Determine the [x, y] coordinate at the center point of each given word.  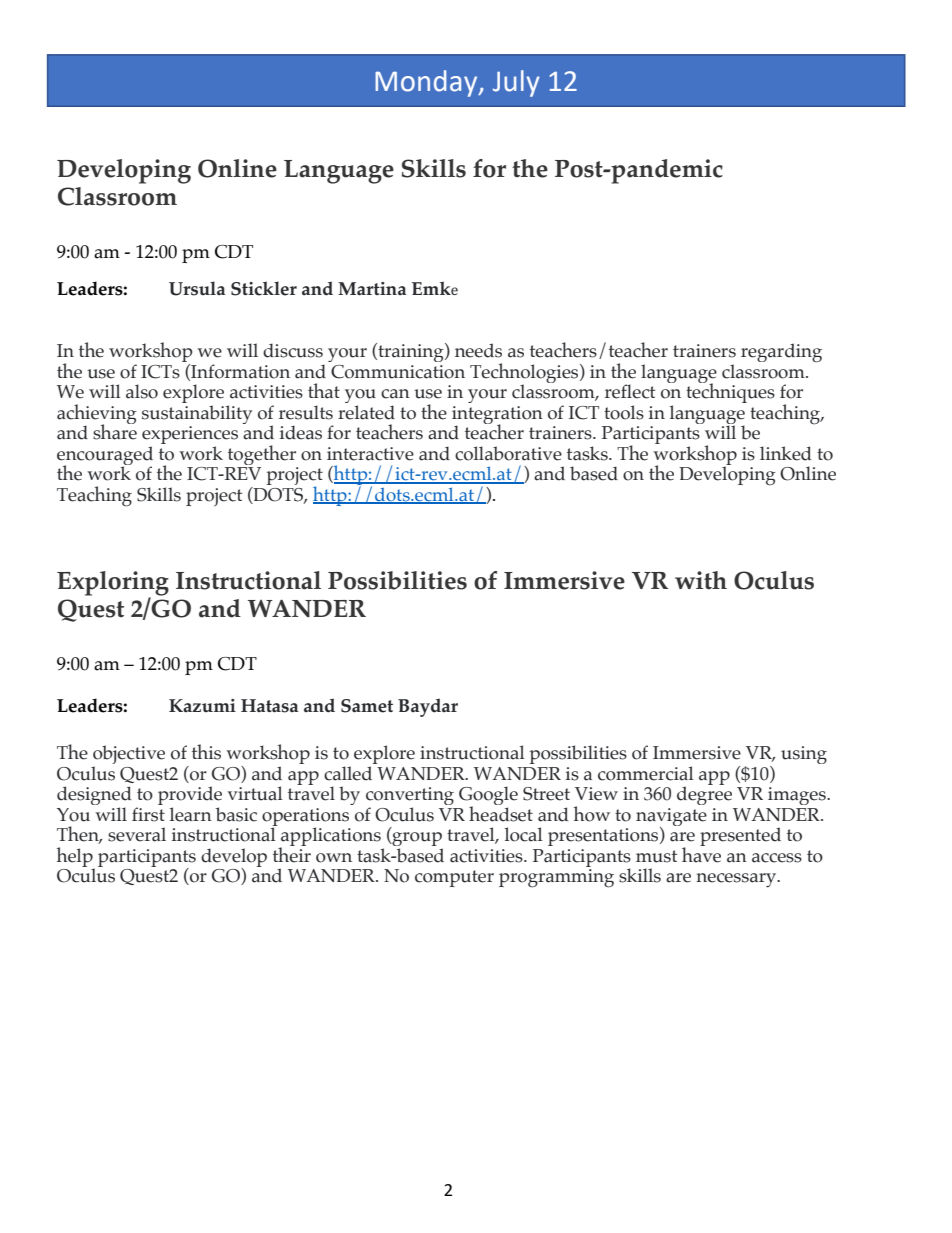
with [701, 580]
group [416, 840]
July [516, 83]
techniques [730, 392]
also [142, 391]
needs [478, 350]
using [804, 755]
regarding [781, 353]
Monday [427, 83]
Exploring [113, 584]
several [137, 834]
